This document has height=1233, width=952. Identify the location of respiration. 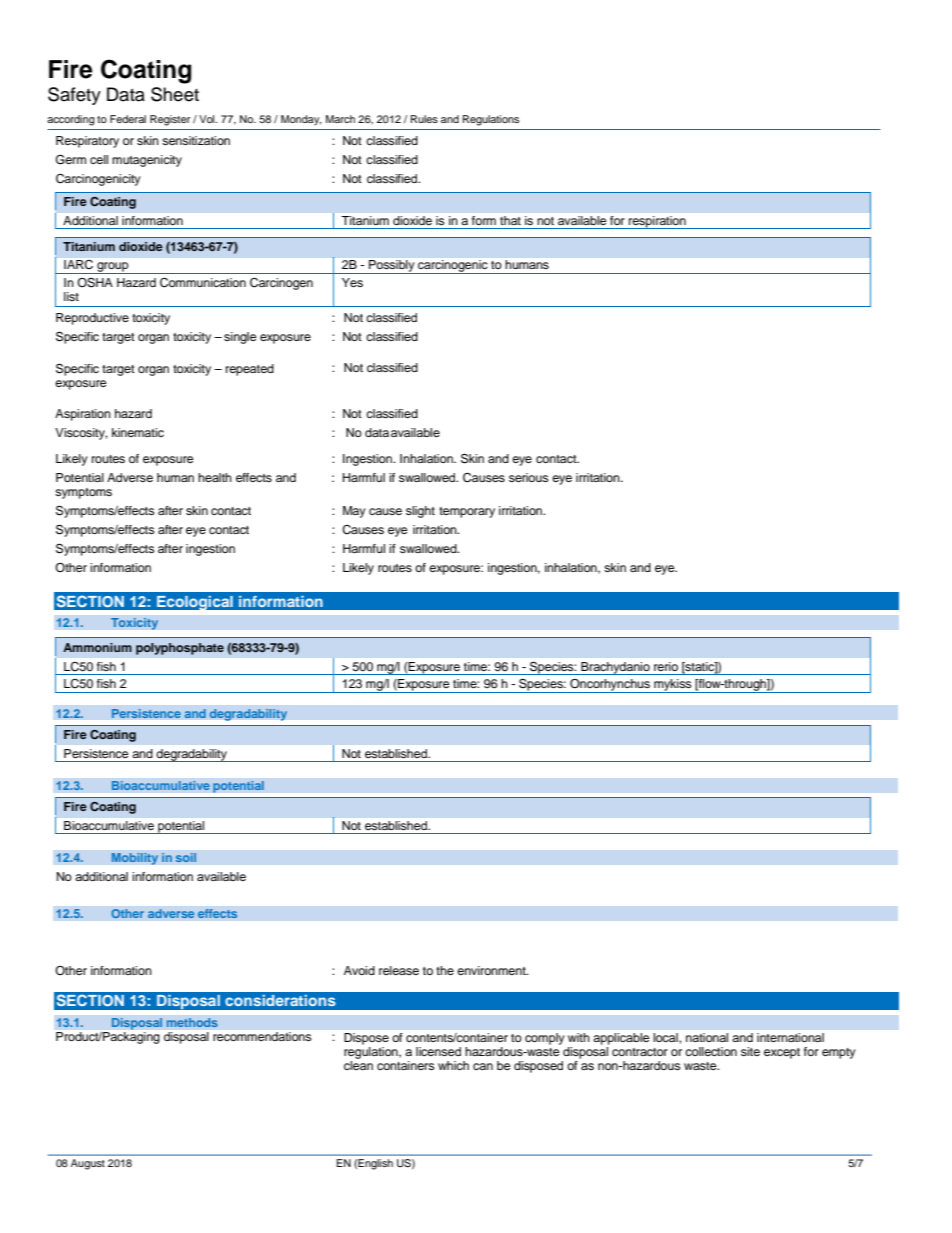
(657, 222).
